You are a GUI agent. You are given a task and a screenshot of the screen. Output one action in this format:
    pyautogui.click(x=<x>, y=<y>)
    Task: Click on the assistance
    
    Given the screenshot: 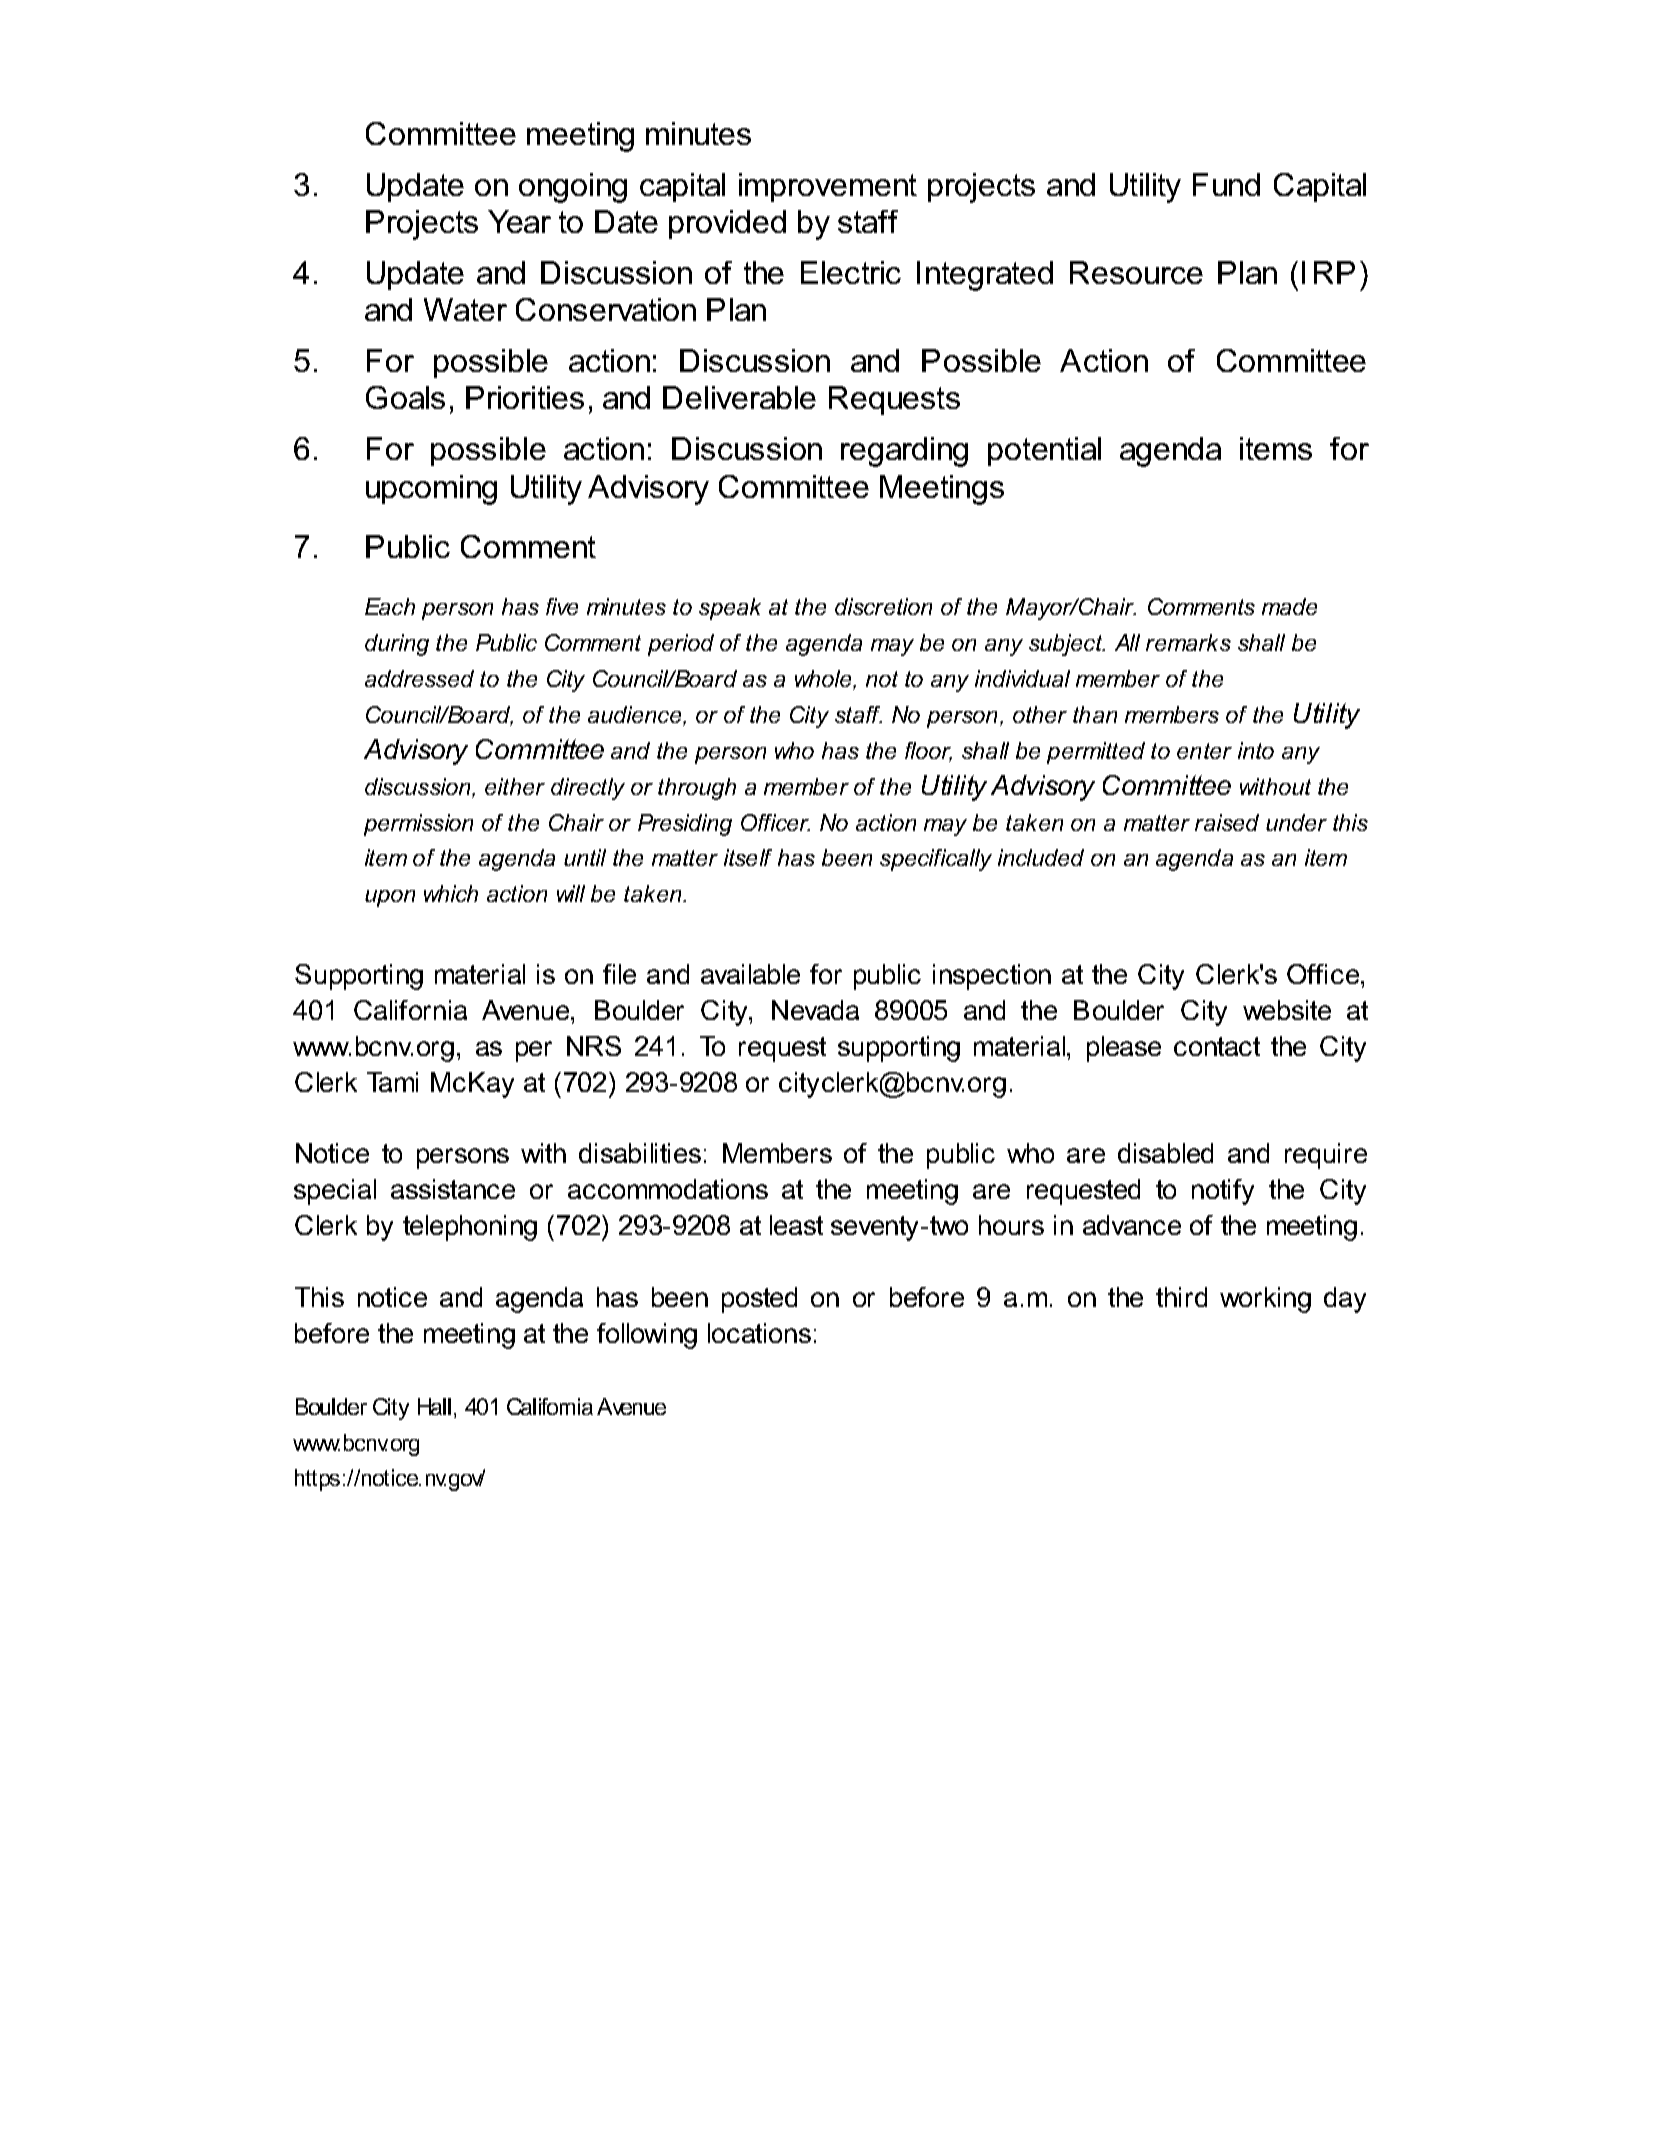 What is the action you would take?
    pyautogui.click(x=453, y=1189)
